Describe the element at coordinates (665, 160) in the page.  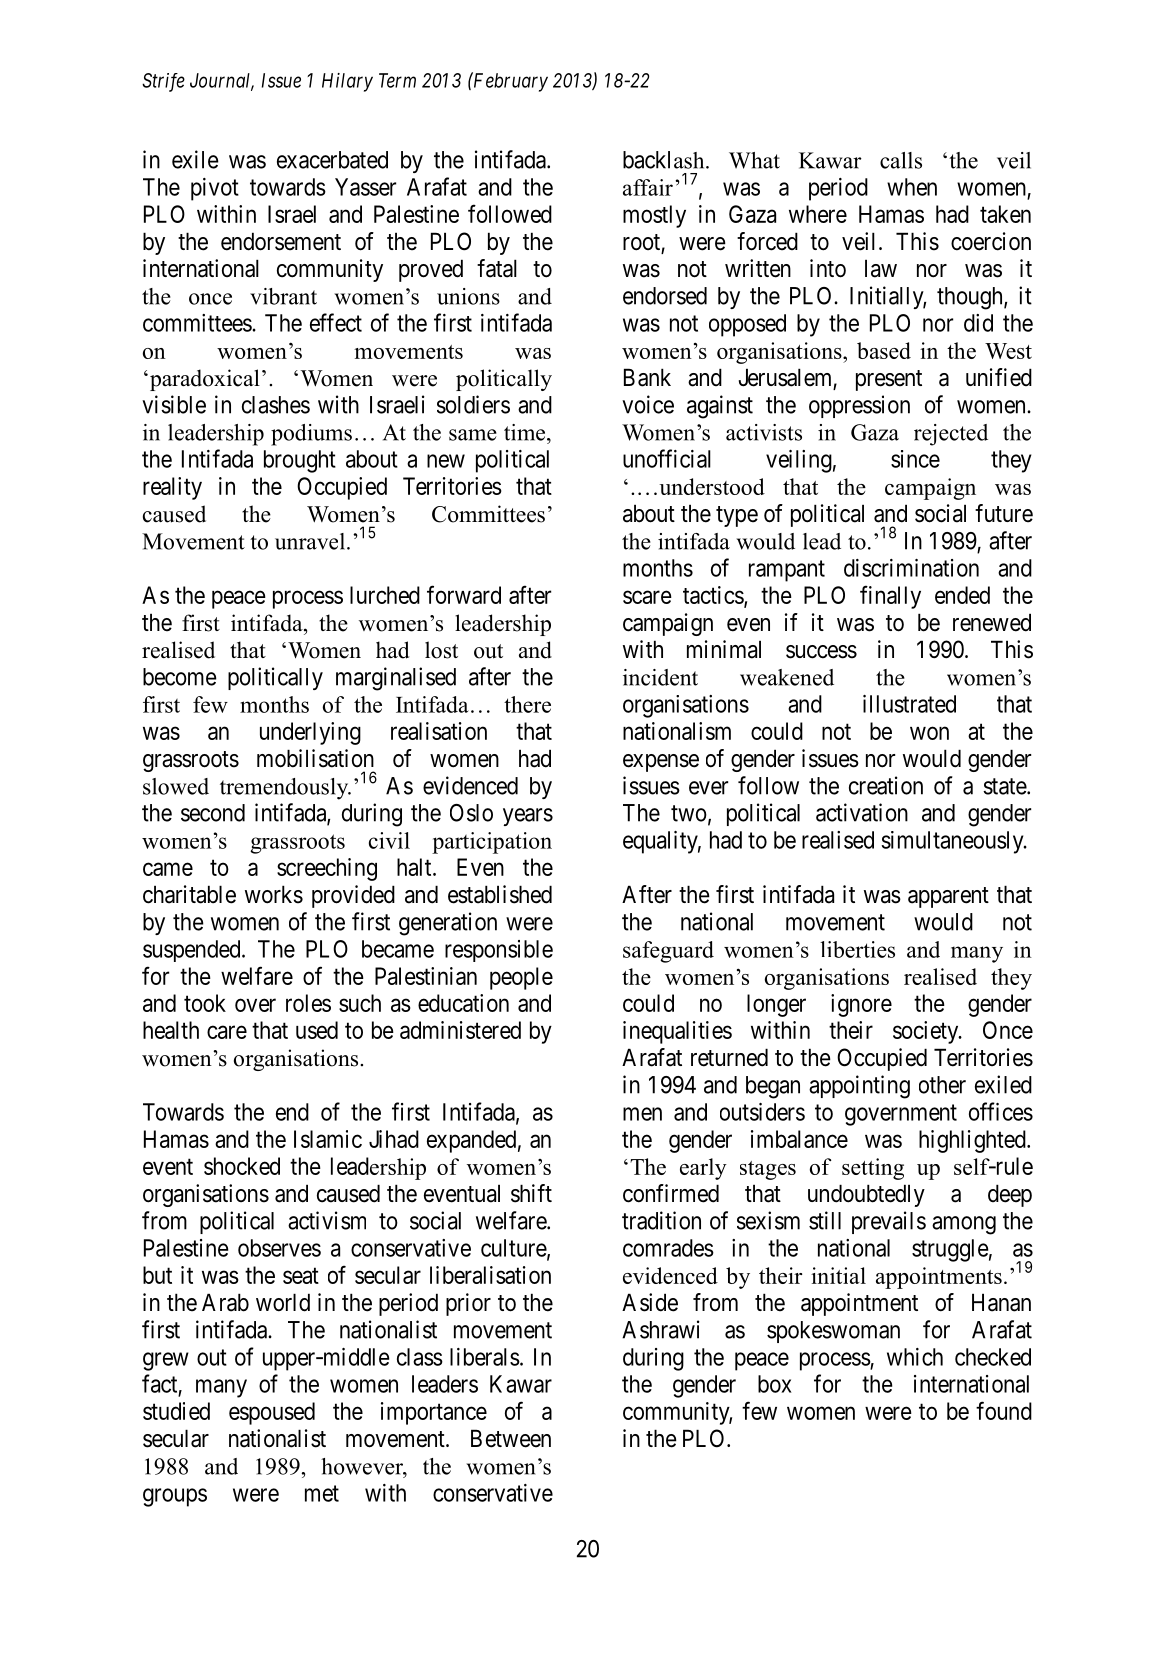
I see `backlash` at that location.
